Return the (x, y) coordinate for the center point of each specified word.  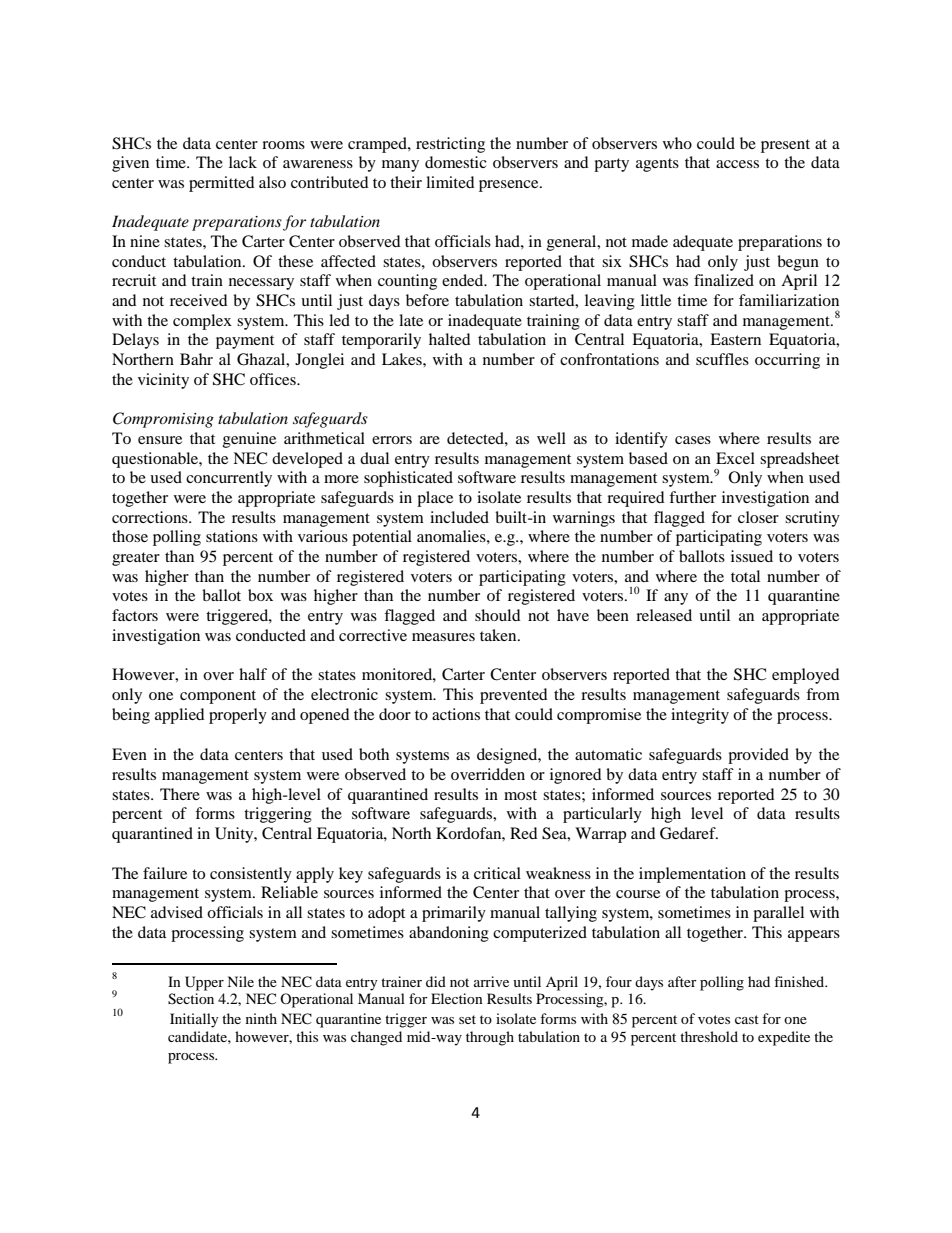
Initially (194, 1020)
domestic (456, 162)
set (467, 1019)
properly (238, 716)
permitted (222, 184)
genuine (249, 440)
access (737, 164)
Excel (735, 458)
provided (758, 756)
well (551, 438)
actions (456, 714)
